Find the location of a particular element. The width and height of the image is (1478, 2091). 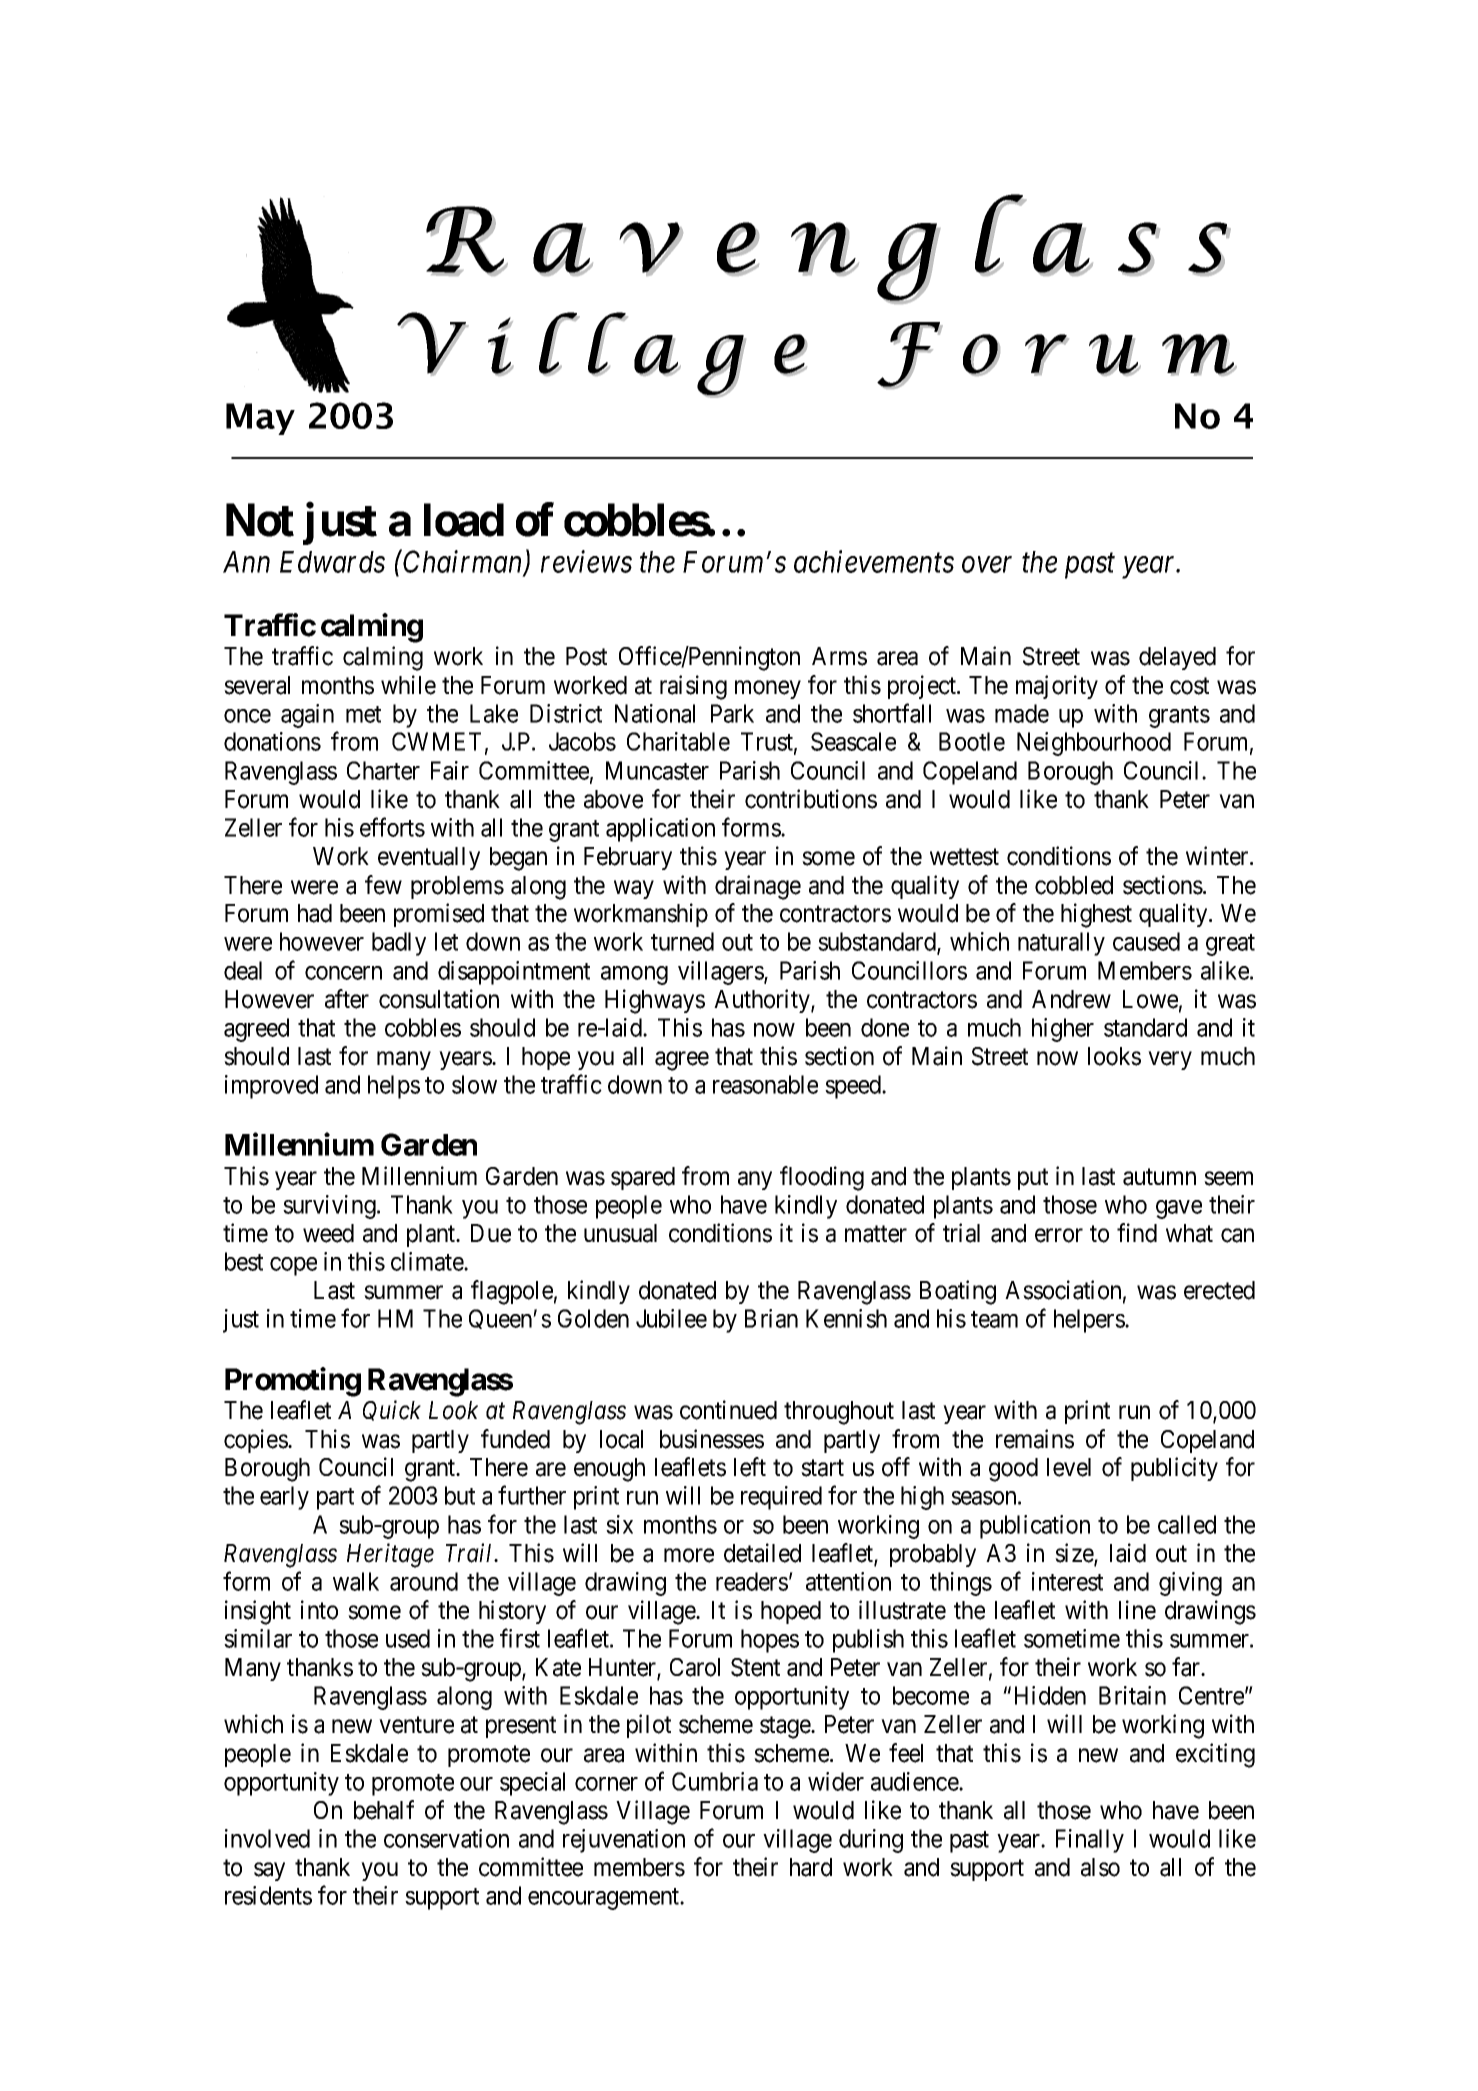

flooding is located at coordinates (822, 1178).
